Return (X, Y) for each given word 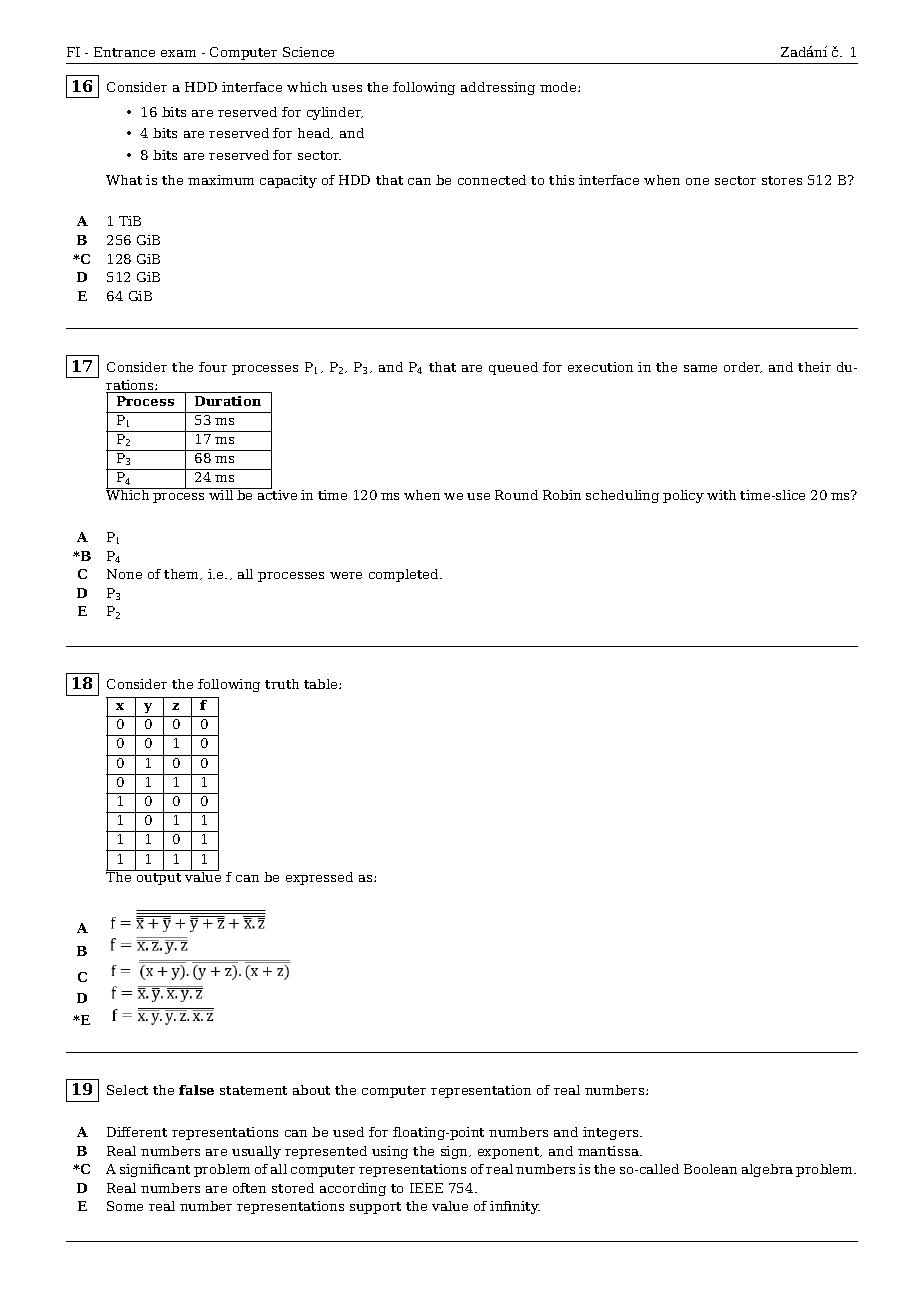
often (249, 1188)
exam (178, 53)
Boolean (710, 1169)
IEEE (426, 1188)
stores (782, 180)
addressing (498, 88)
